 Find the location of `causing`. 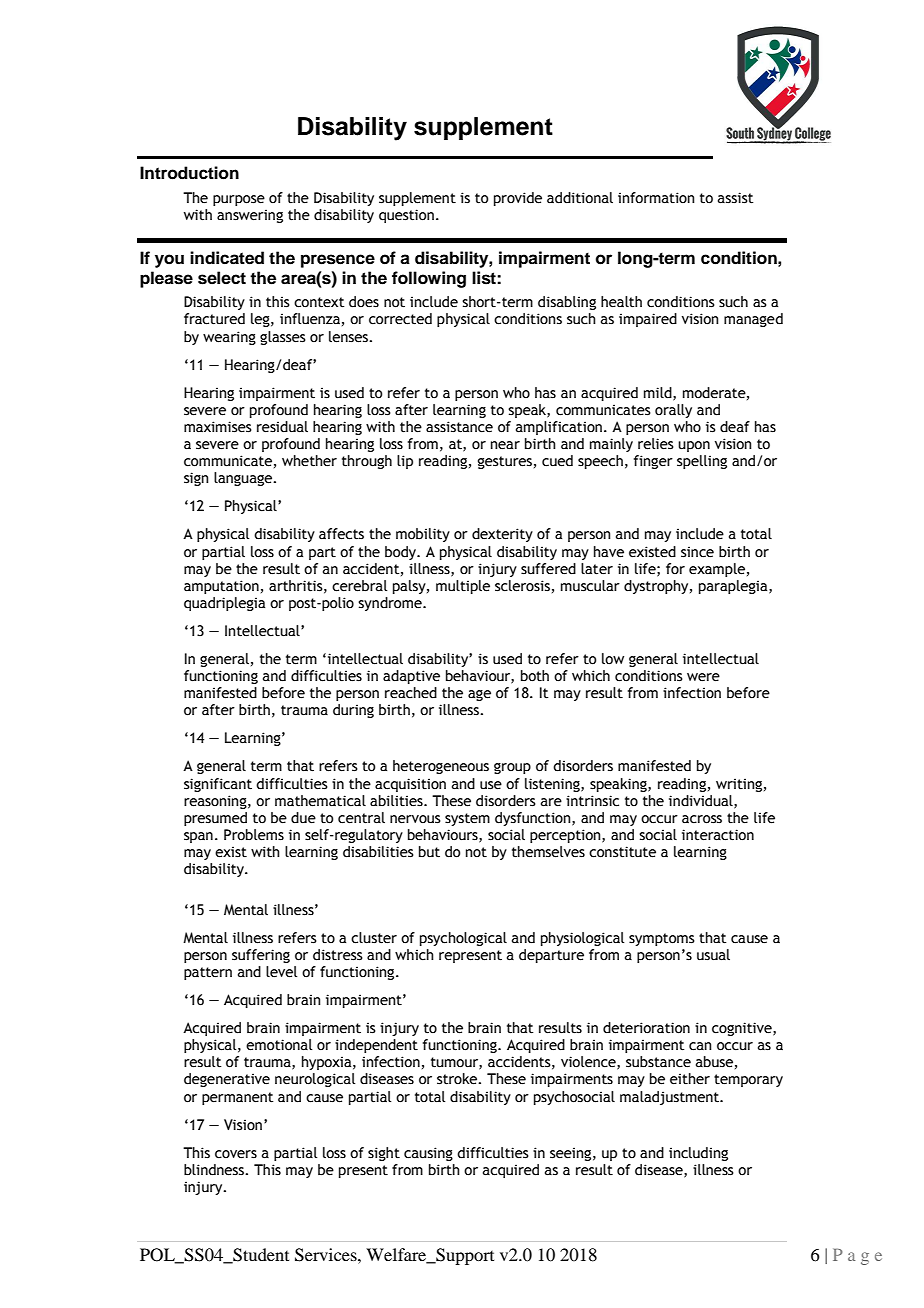

causing is located at coordinates (428, 1154).
